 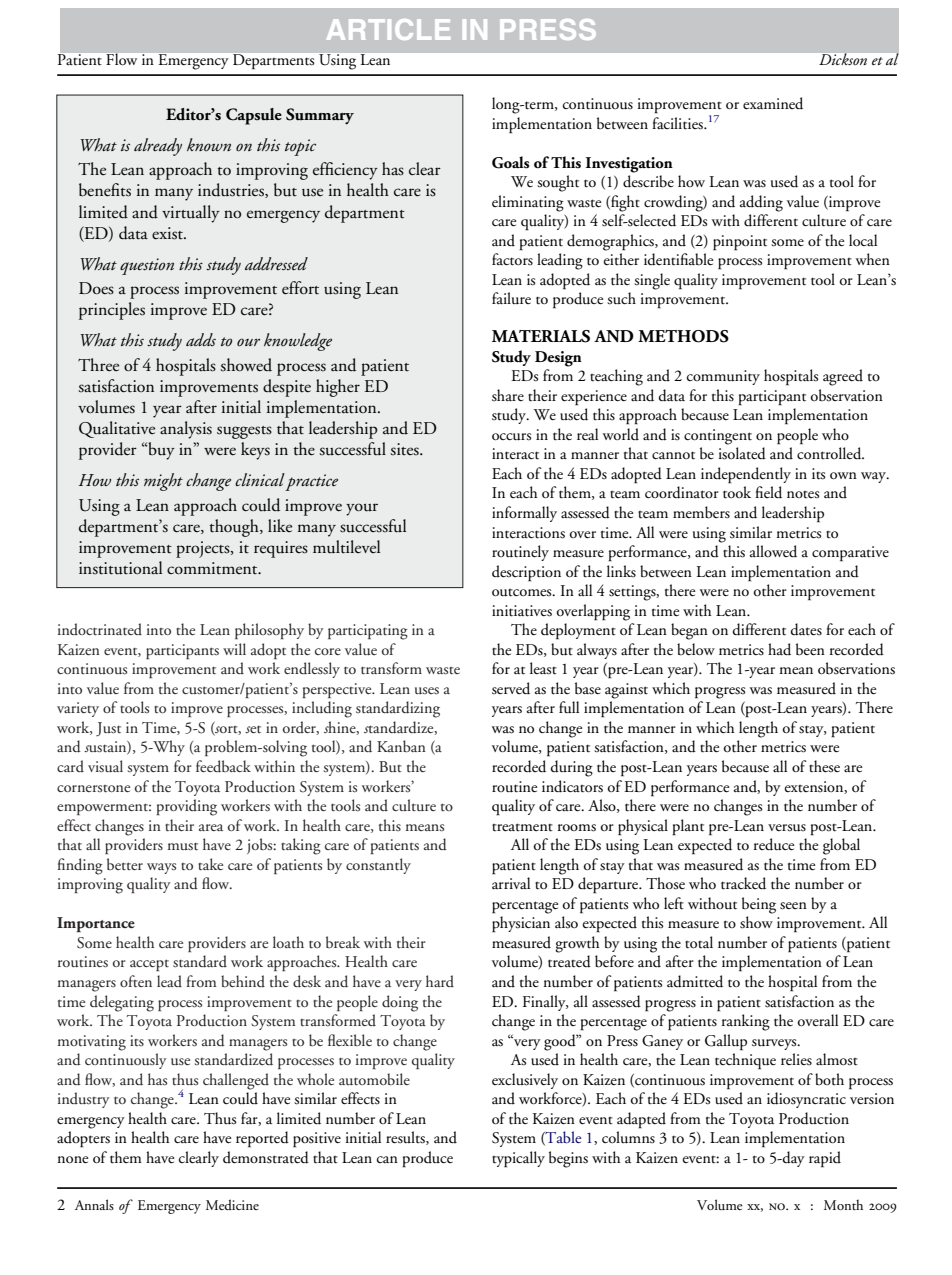 What do you see at coordinates (254, 116) in the image?
I see `Capsule` at bounding box center [254, 116].
